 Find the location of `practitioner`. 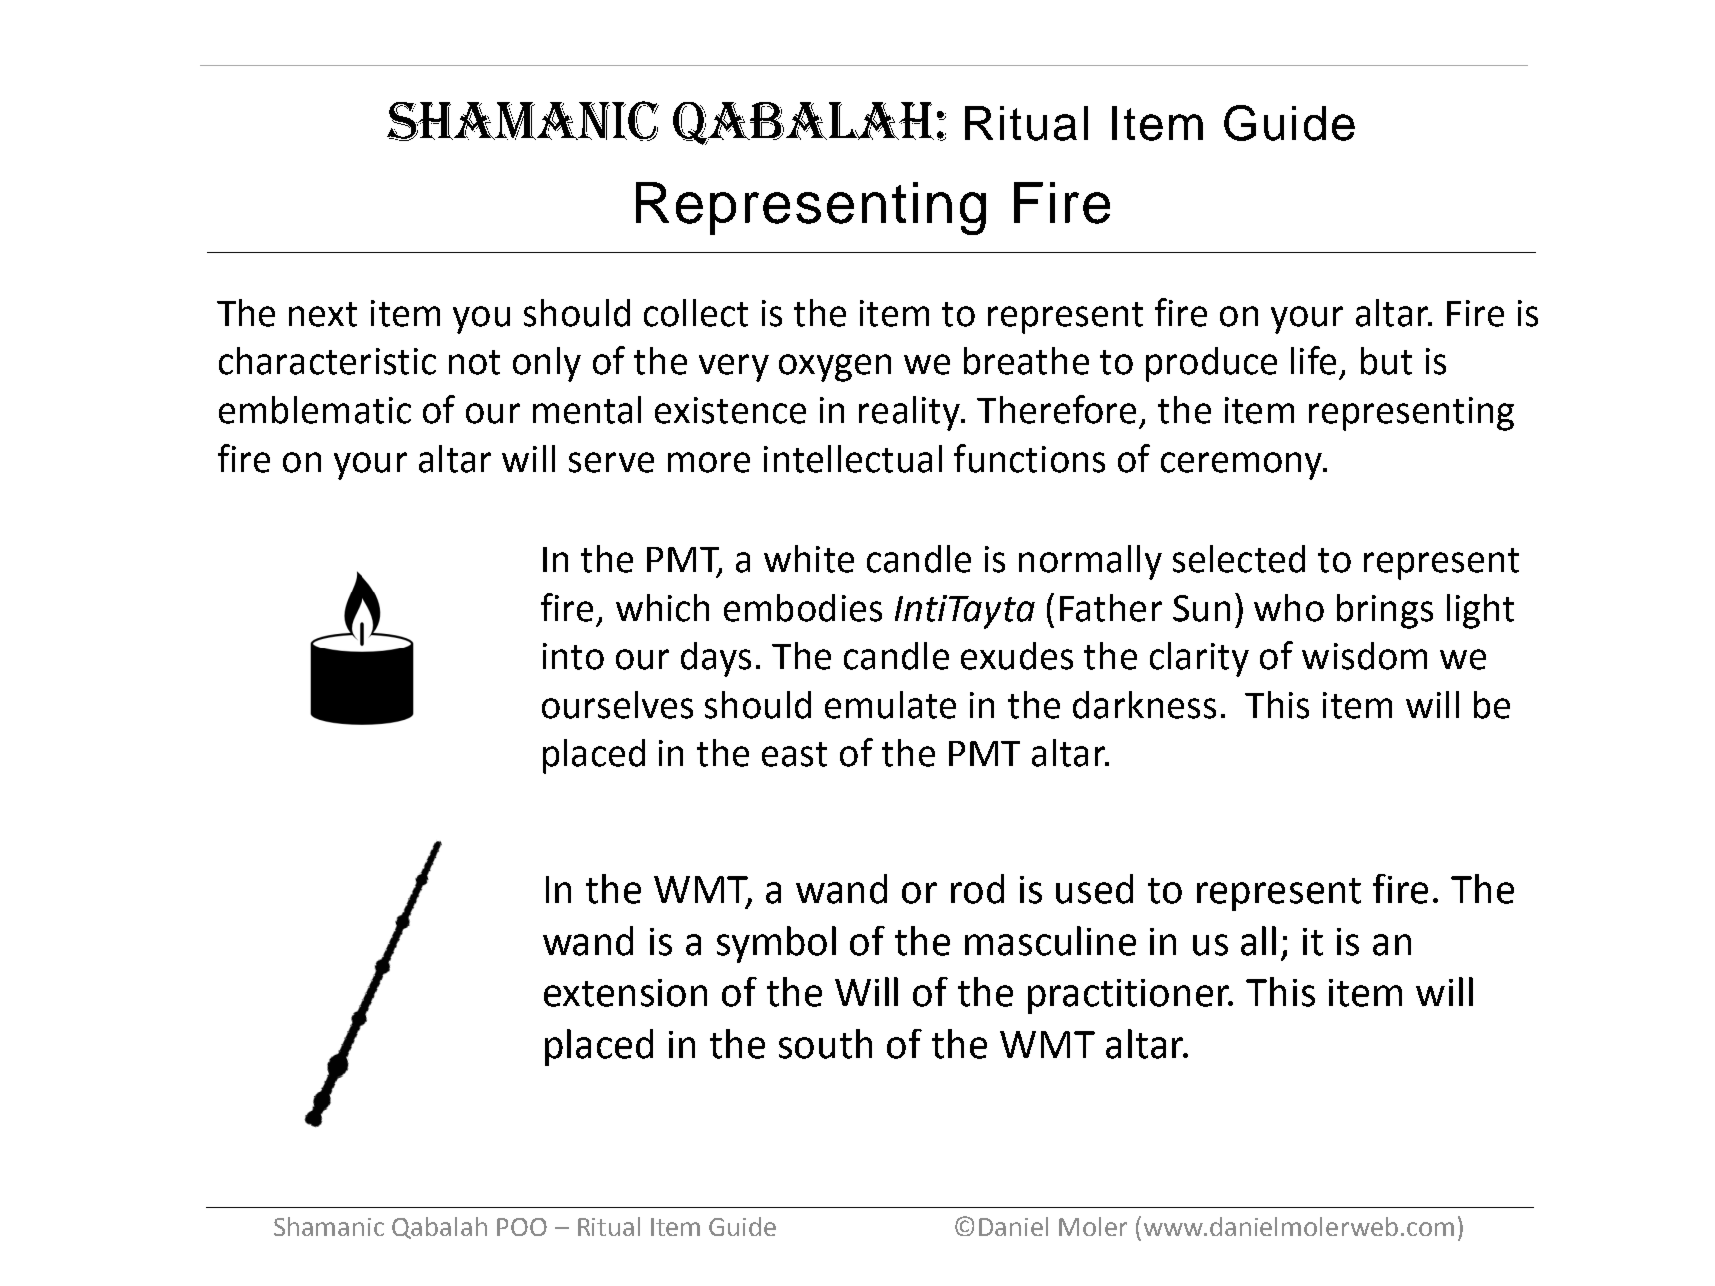

practitioner is located at coordinates (1130, 996).
